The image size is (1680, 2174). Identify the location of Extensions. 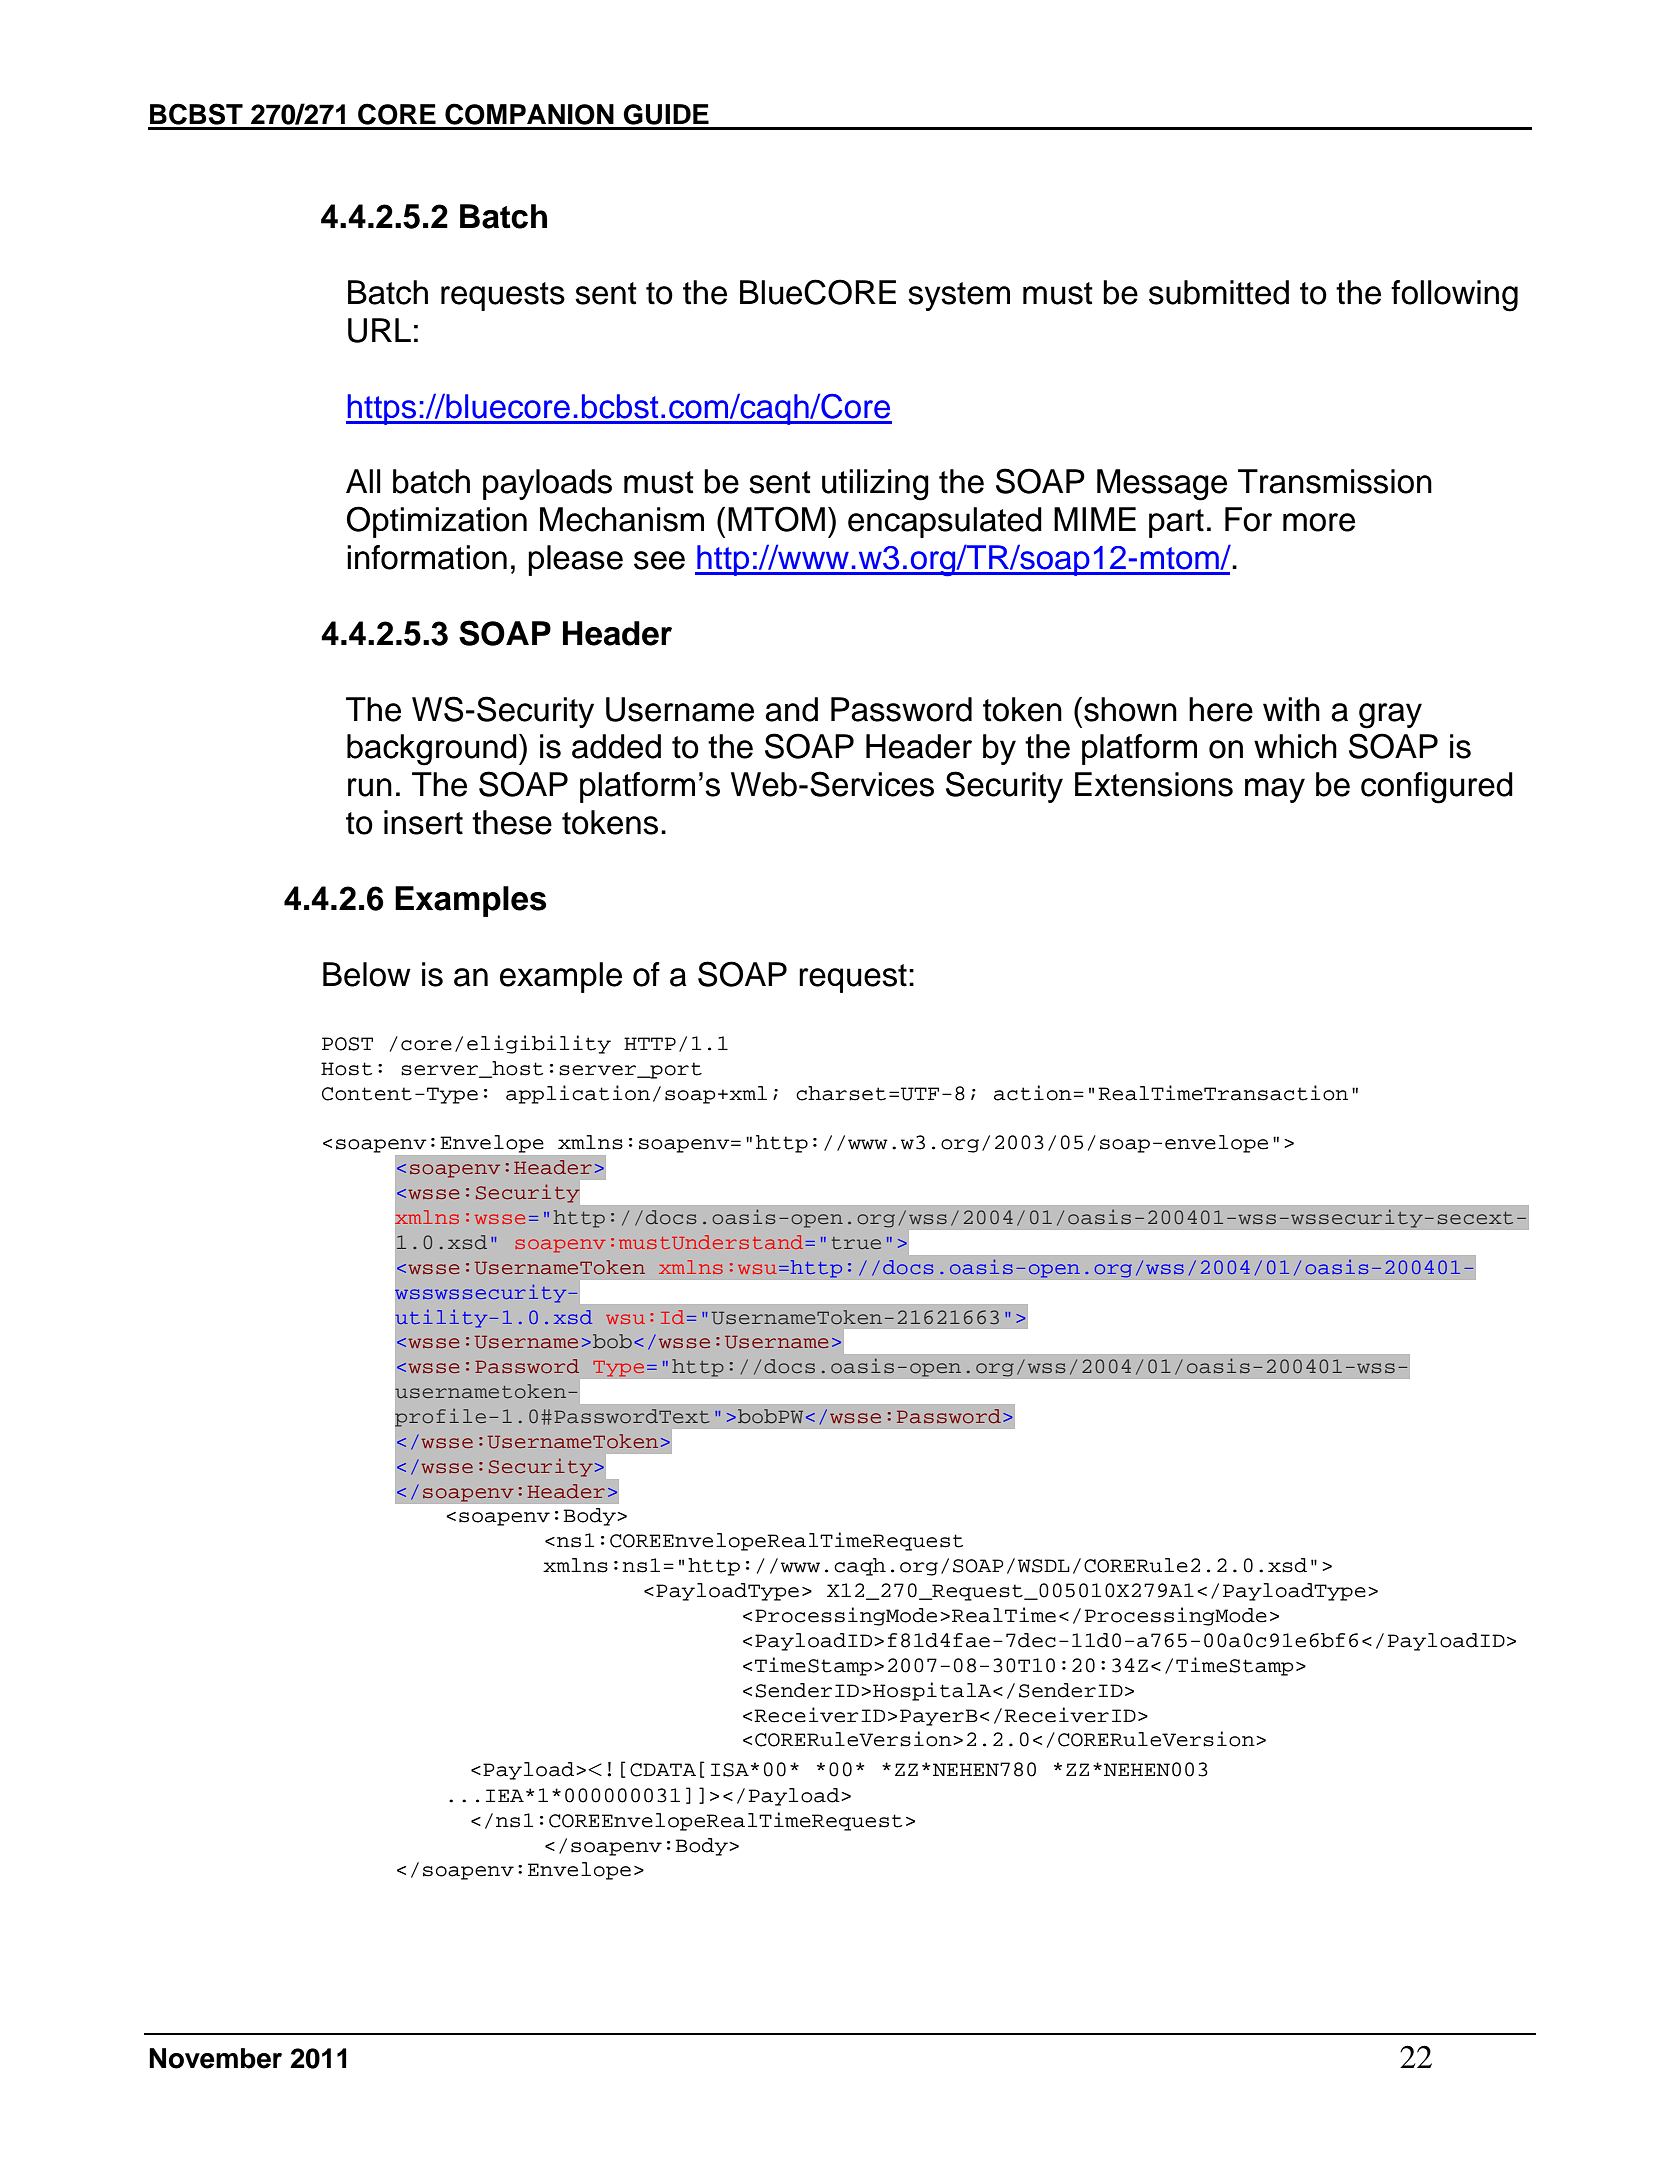
(1154, 784).
